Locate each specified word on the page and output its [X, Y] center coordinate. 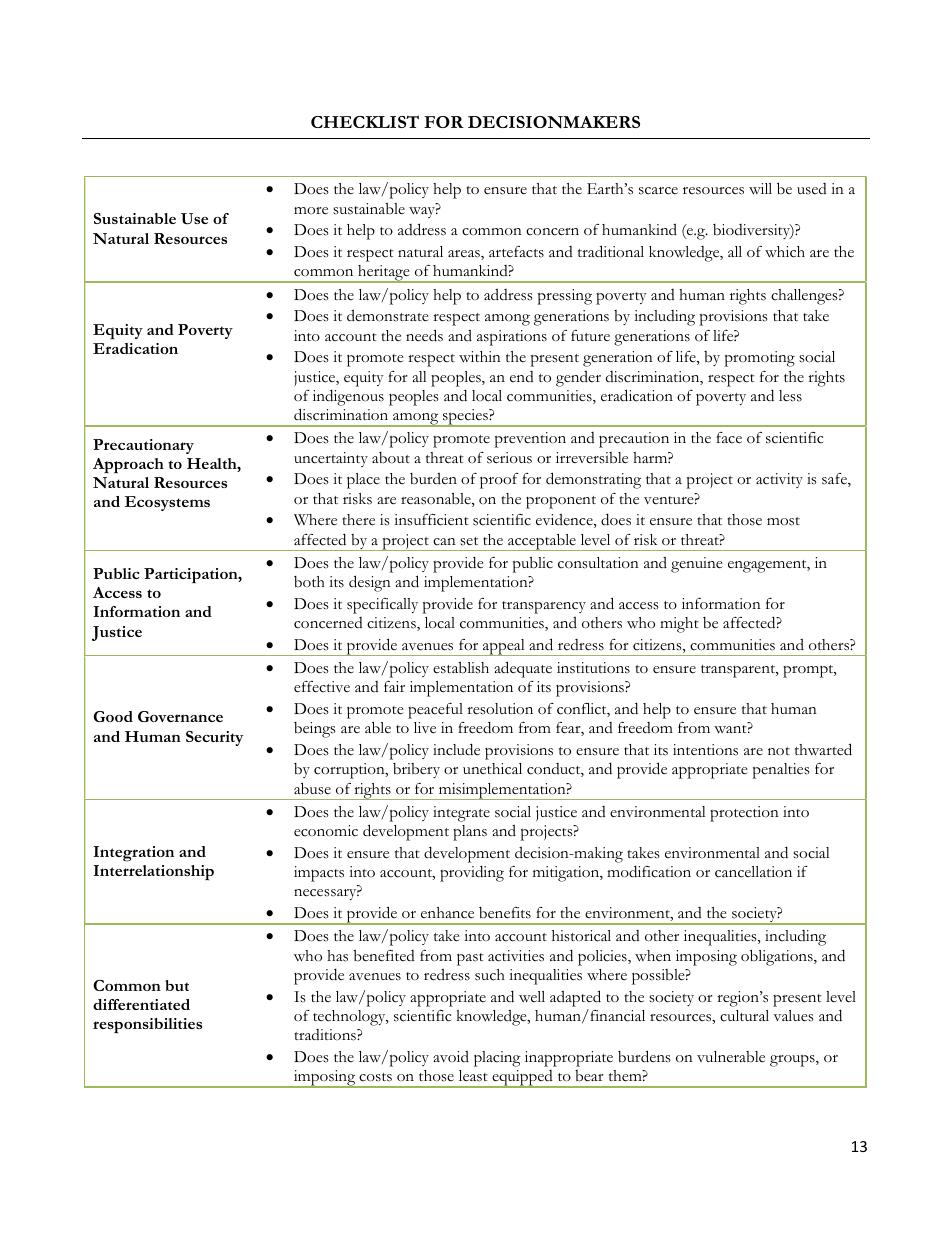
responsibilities [147, 1025]
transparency [544, 607]
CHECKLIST [365, 121]
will [760, 189]
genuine [697, 565]
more [311, 211]
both [309, 582]
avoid [451, 1056]
